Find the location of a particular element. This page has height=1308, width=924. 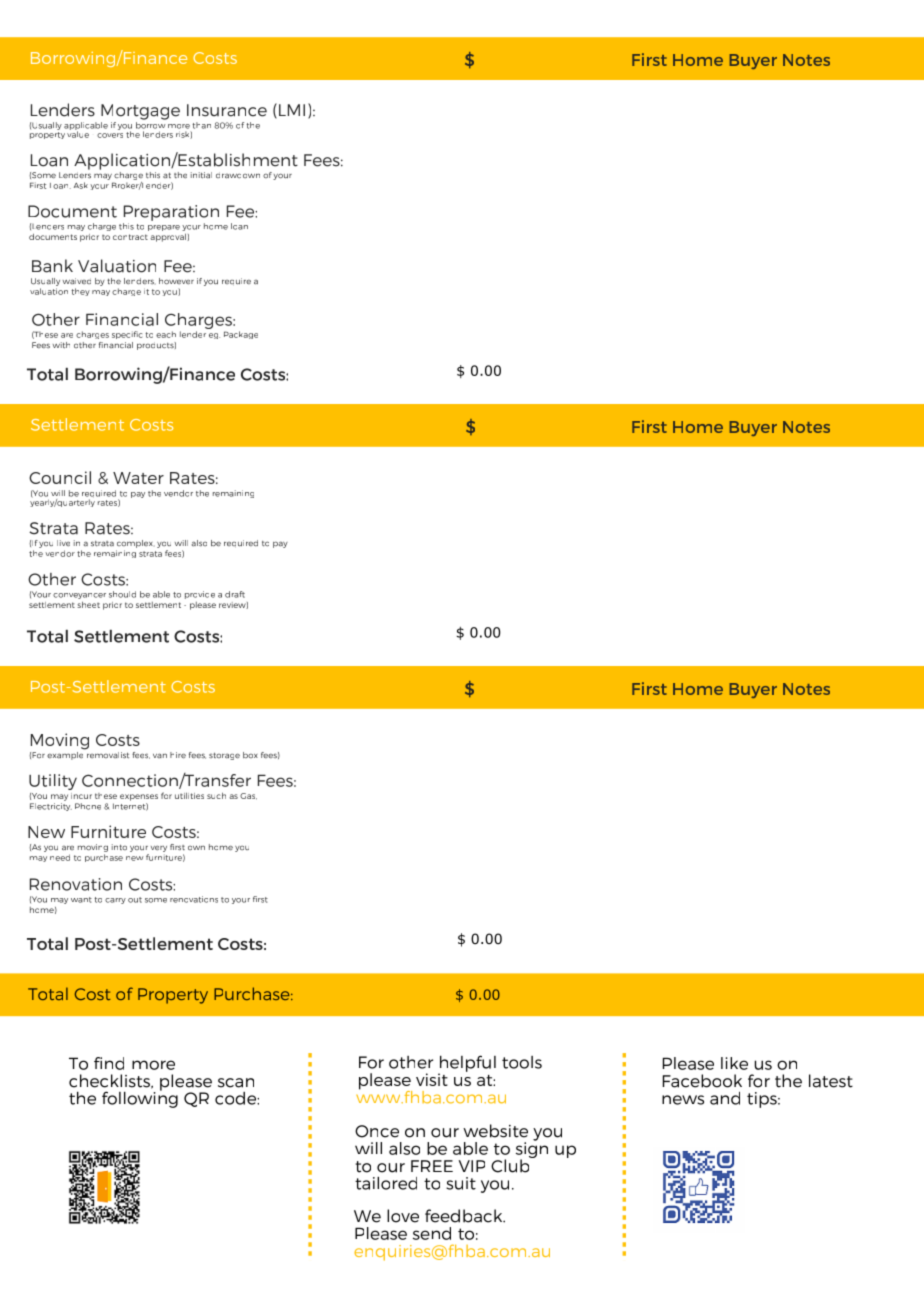

out is located at coordinates (135, 900).
